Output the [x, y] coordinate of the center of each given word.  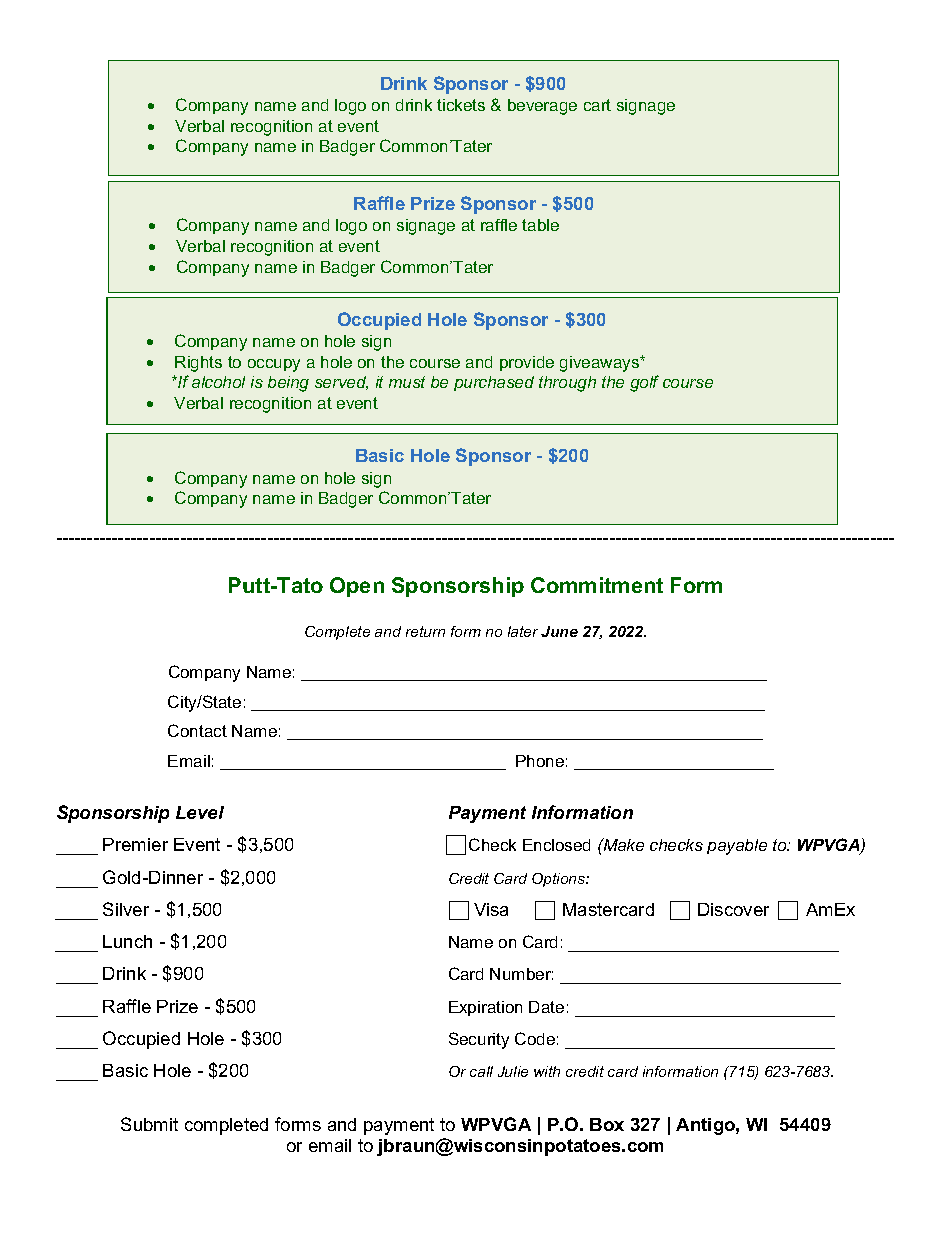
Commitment [597, 585]
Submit [149, 1124]
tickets [461, 105]
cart [597, 105]
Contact [197, 730]
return [425, 631]
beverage [542, 107]
